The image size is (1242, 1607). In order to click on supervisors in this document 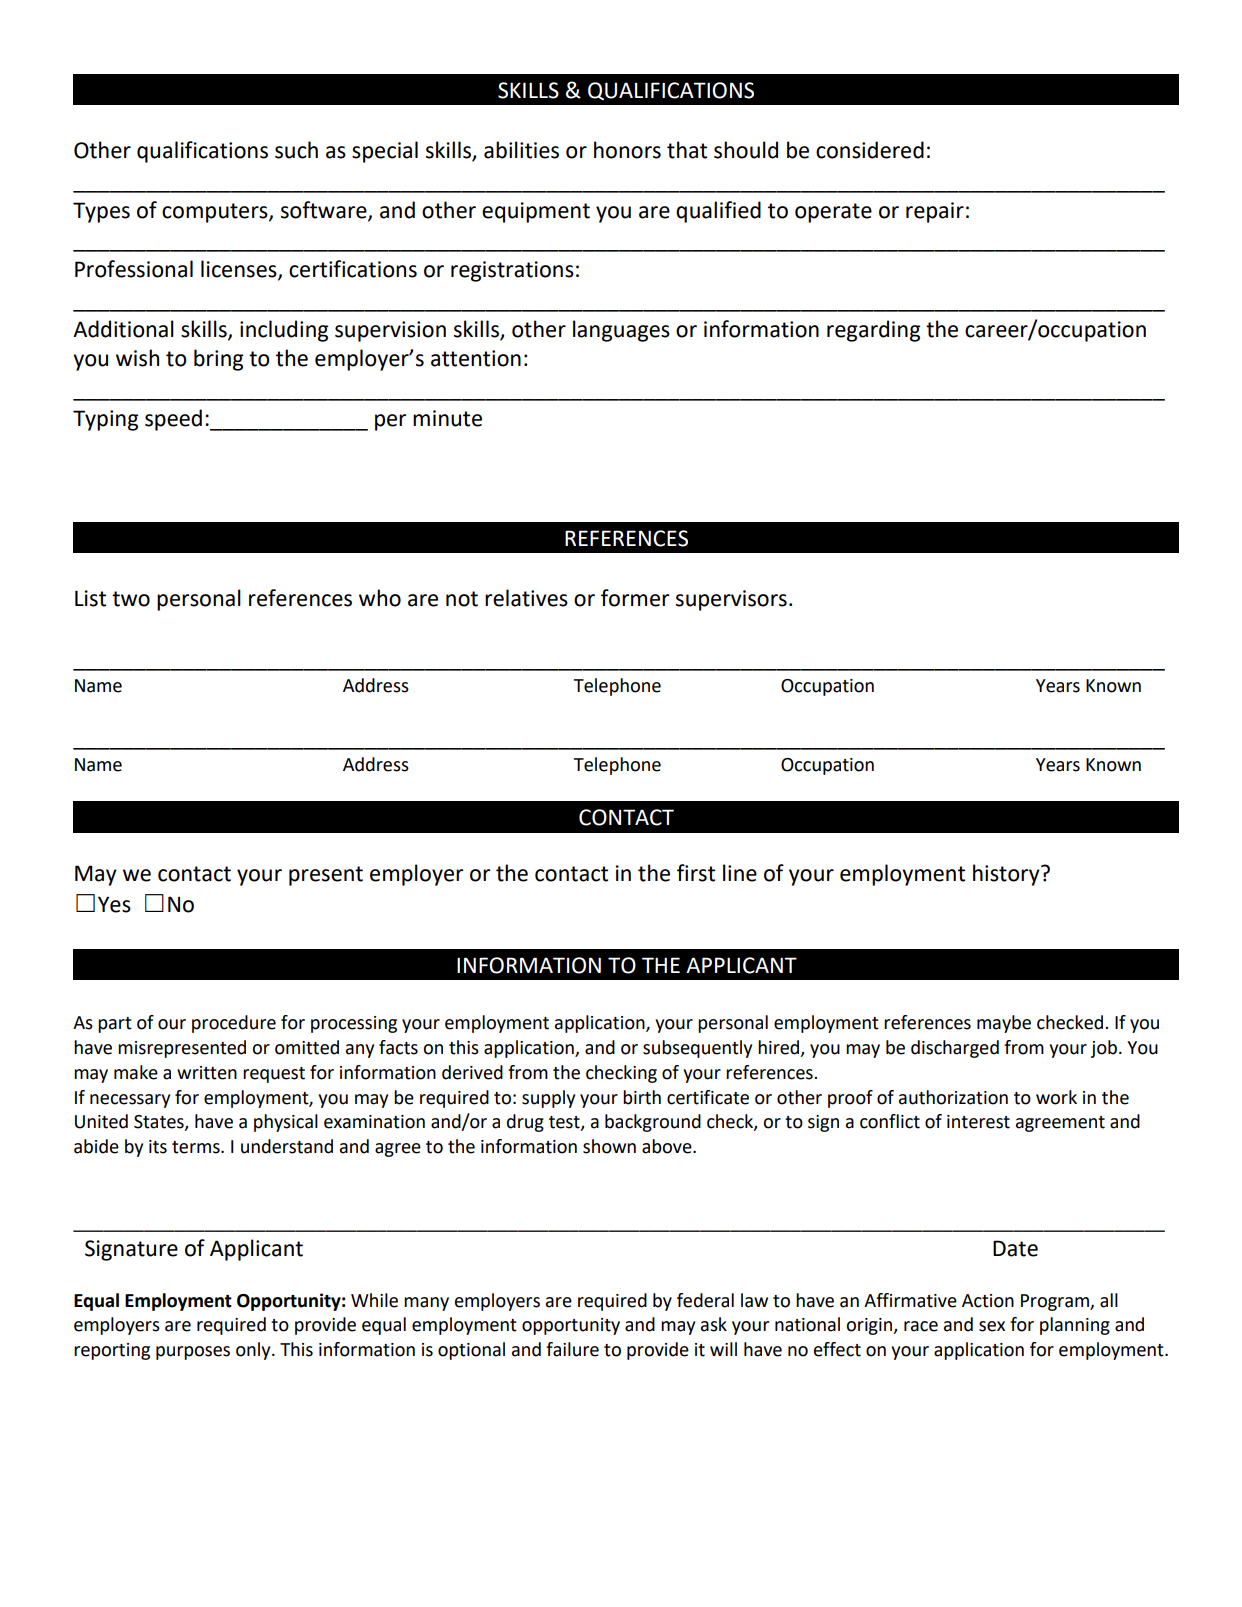, I will do `click(731, 600)`.
